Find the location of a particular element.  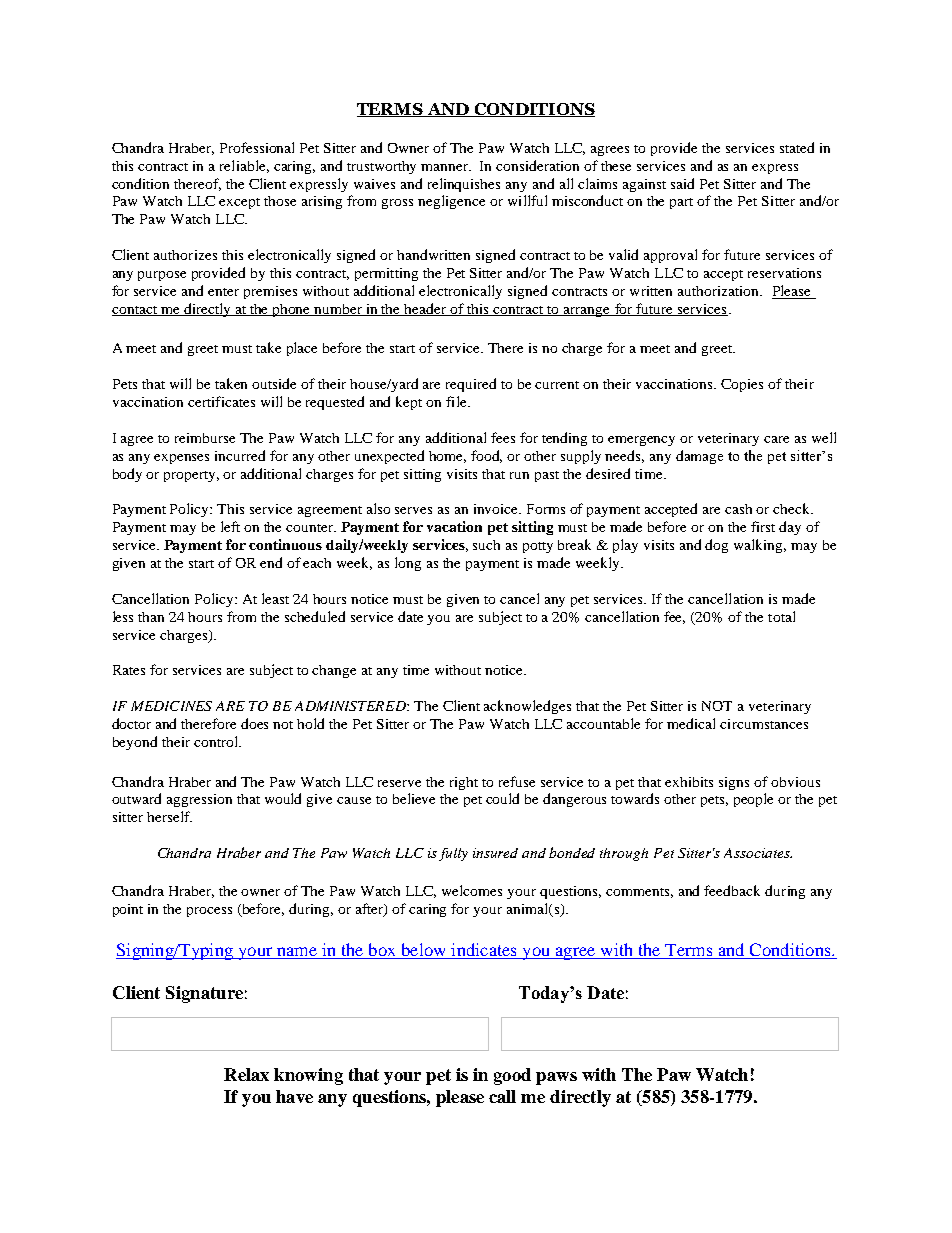

certificates is located at coordinates (221, 401).
